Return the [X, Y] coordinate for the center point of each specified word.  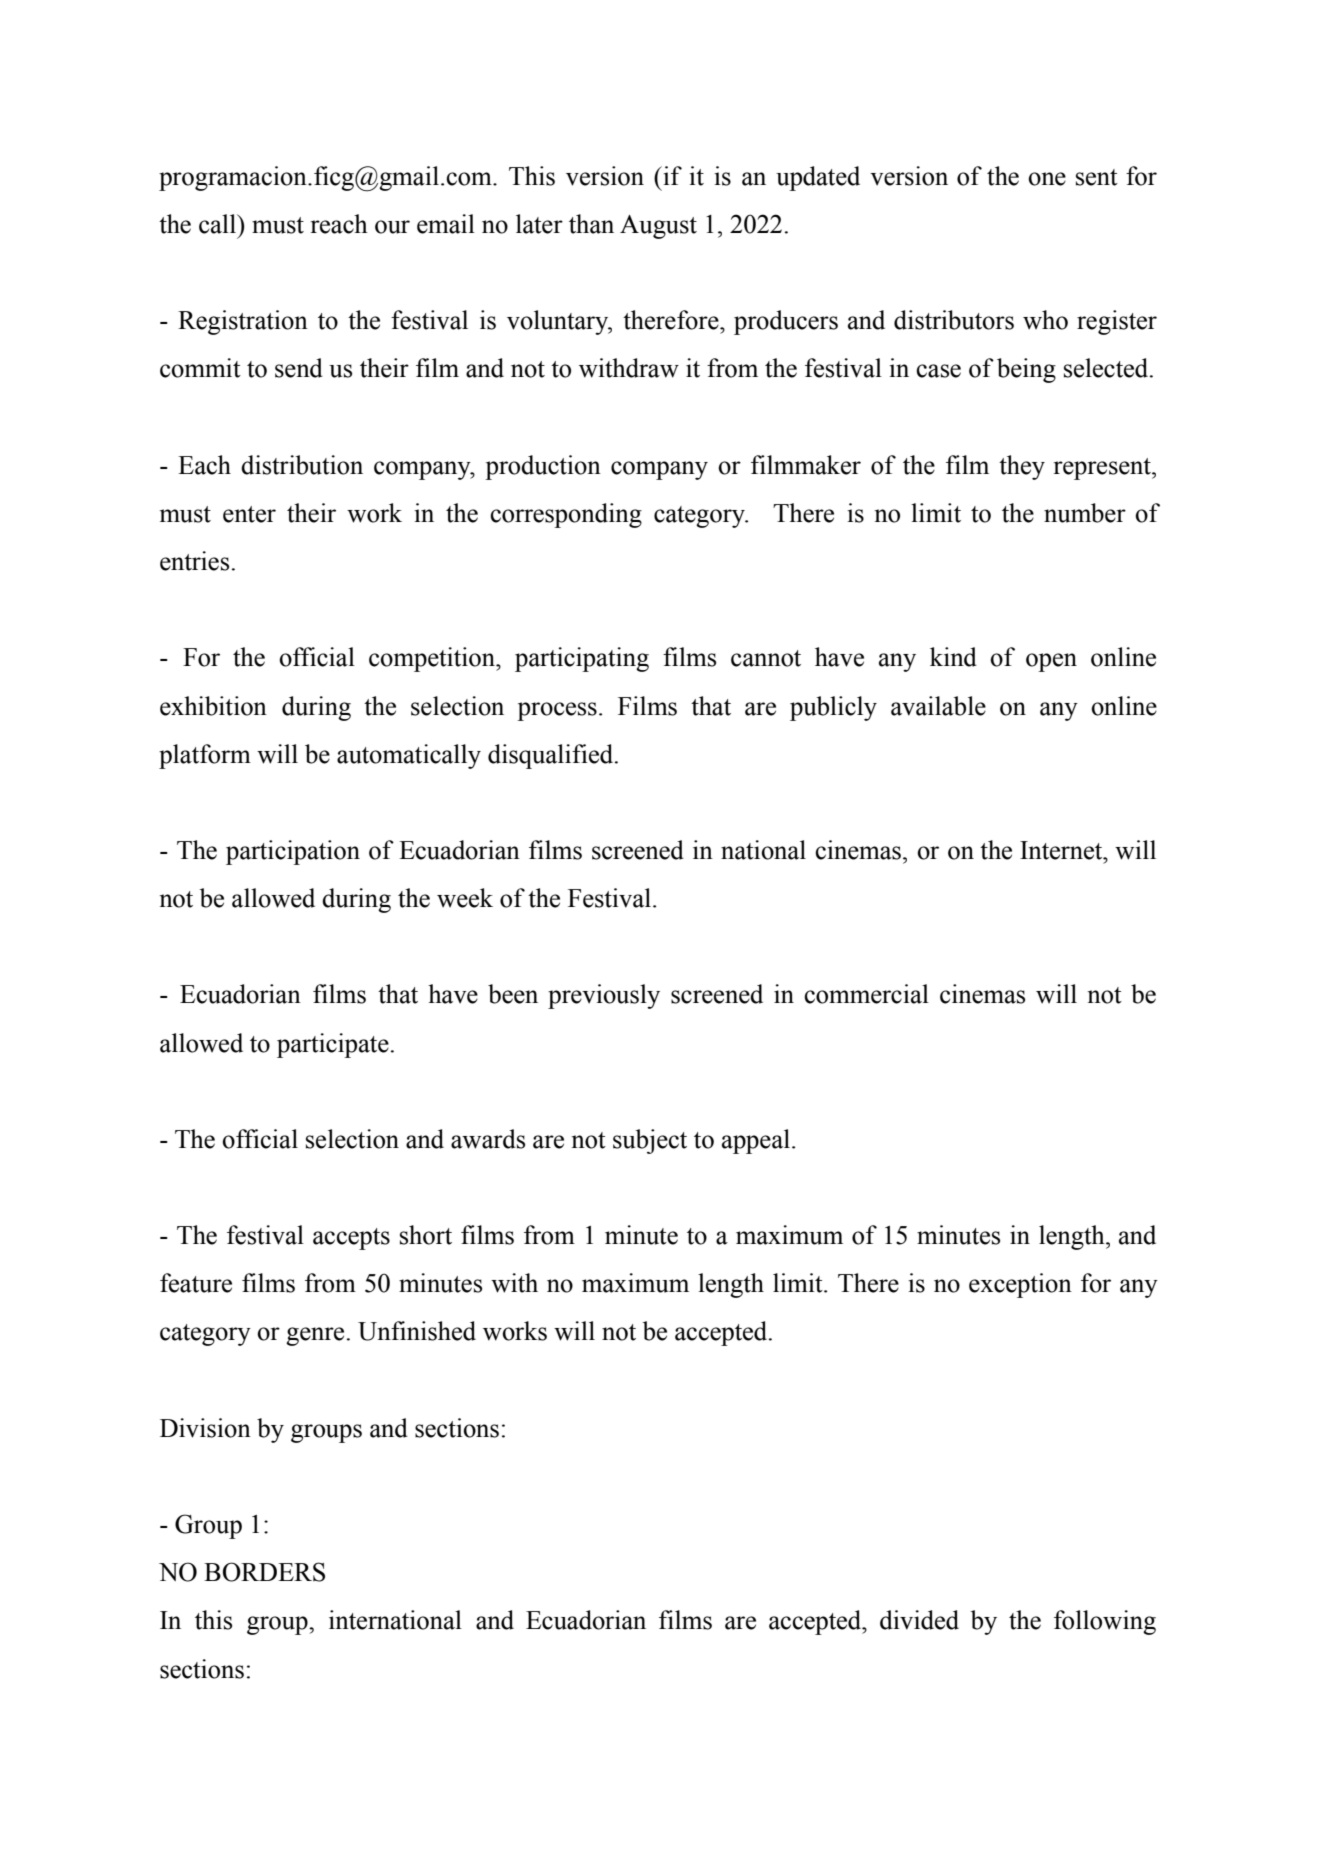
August [658, 227]
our [392, 227]
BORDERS [264, 1572]
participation [293, 852]
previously [604, 996]
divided [919, 1620]
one [1047, 179]
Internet [1062, 850]
